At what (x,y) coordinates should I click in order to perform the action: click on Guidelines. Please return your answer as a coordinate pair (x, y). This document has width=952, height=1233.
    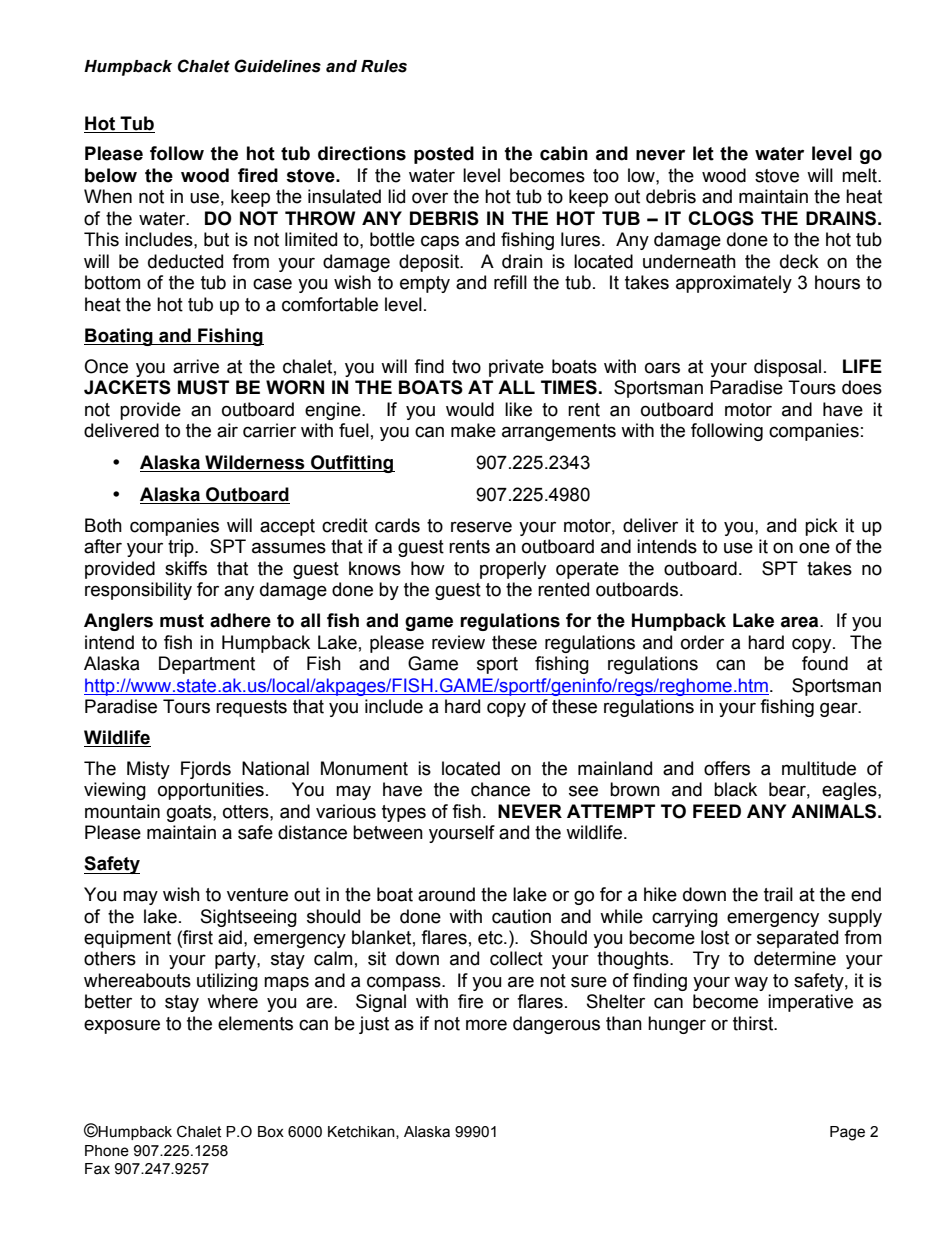
    Looking at the image, I should click on (277, 66).
